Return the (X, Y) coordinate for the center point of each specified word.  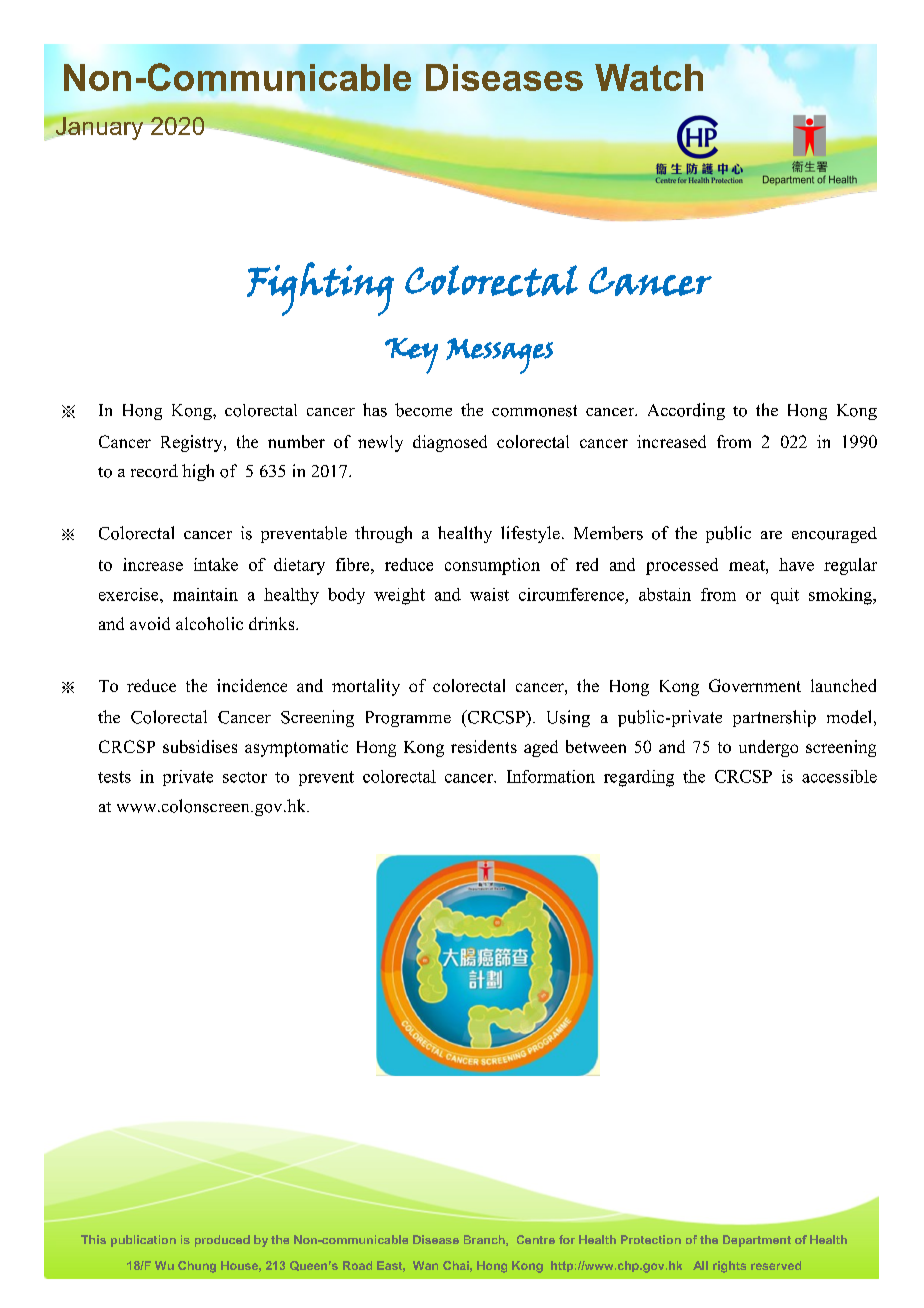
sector (245, 777)
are (771, 535)
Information (551, 776)
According (686, 411)
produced (222, 1241)
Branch (485, 1240)
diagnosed (450, 443)
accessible (839, 776)
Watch (649, 77)
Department (757, 1241)
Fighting (320, 289)
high (198, 472)
